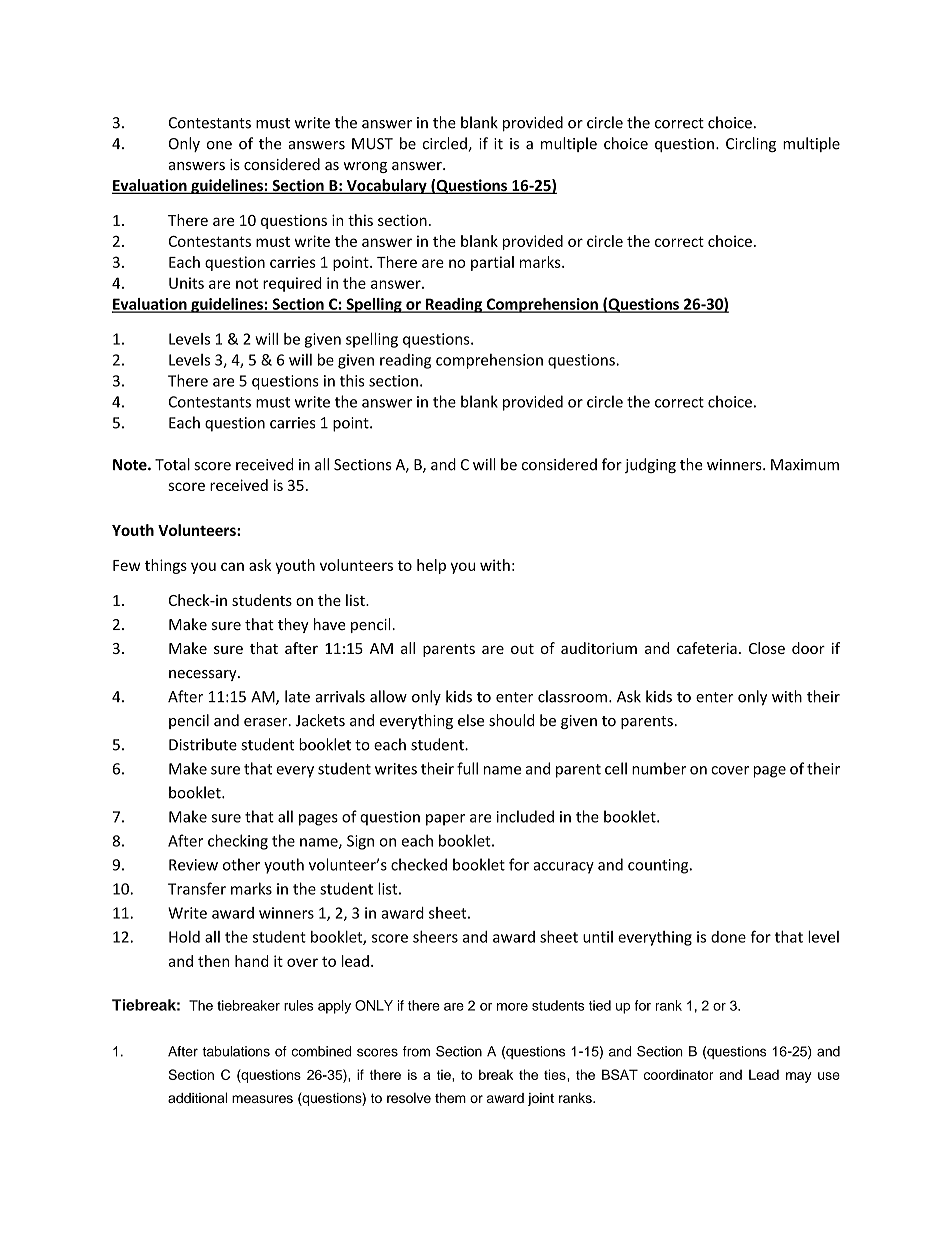 This page has width=952, height=1233. Describe the element at coordinates (204, 675) in the page. I see `necessary` at that location.
